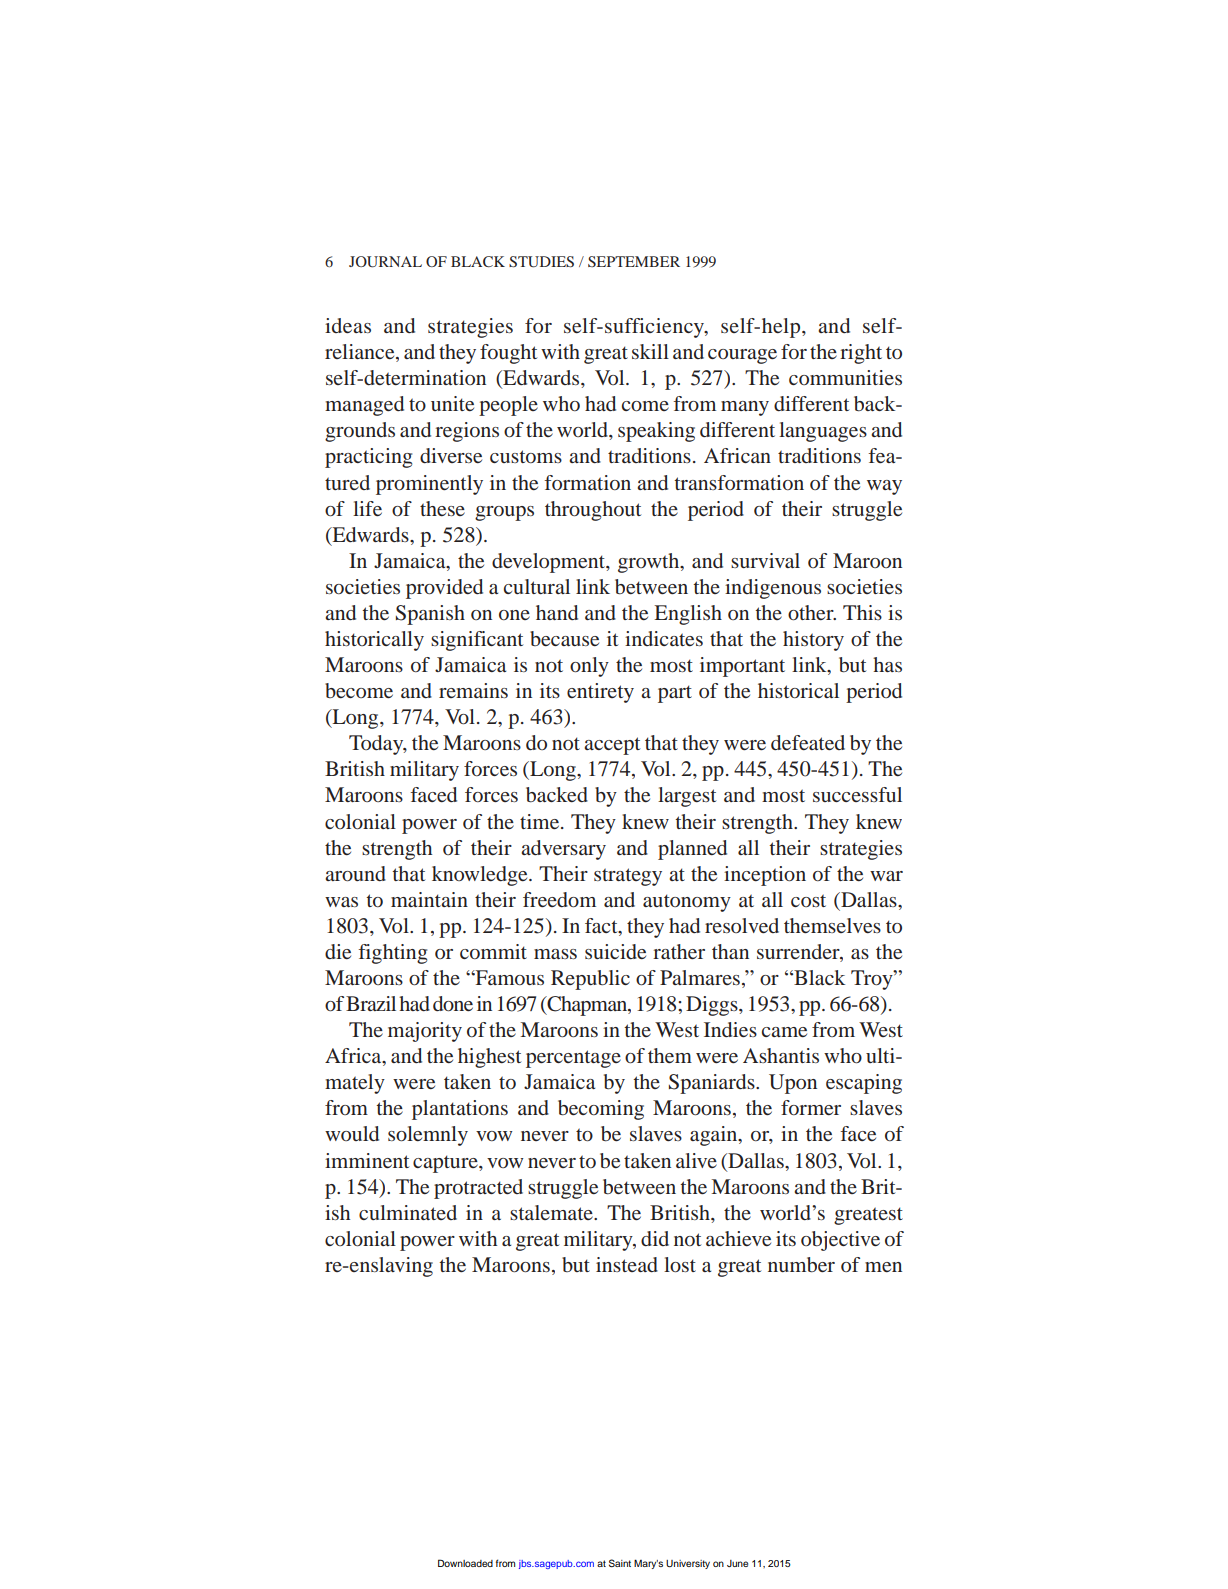  Describe the element at coordinates (620, 1563) in the screenshot. I see `Saint` at that location.
